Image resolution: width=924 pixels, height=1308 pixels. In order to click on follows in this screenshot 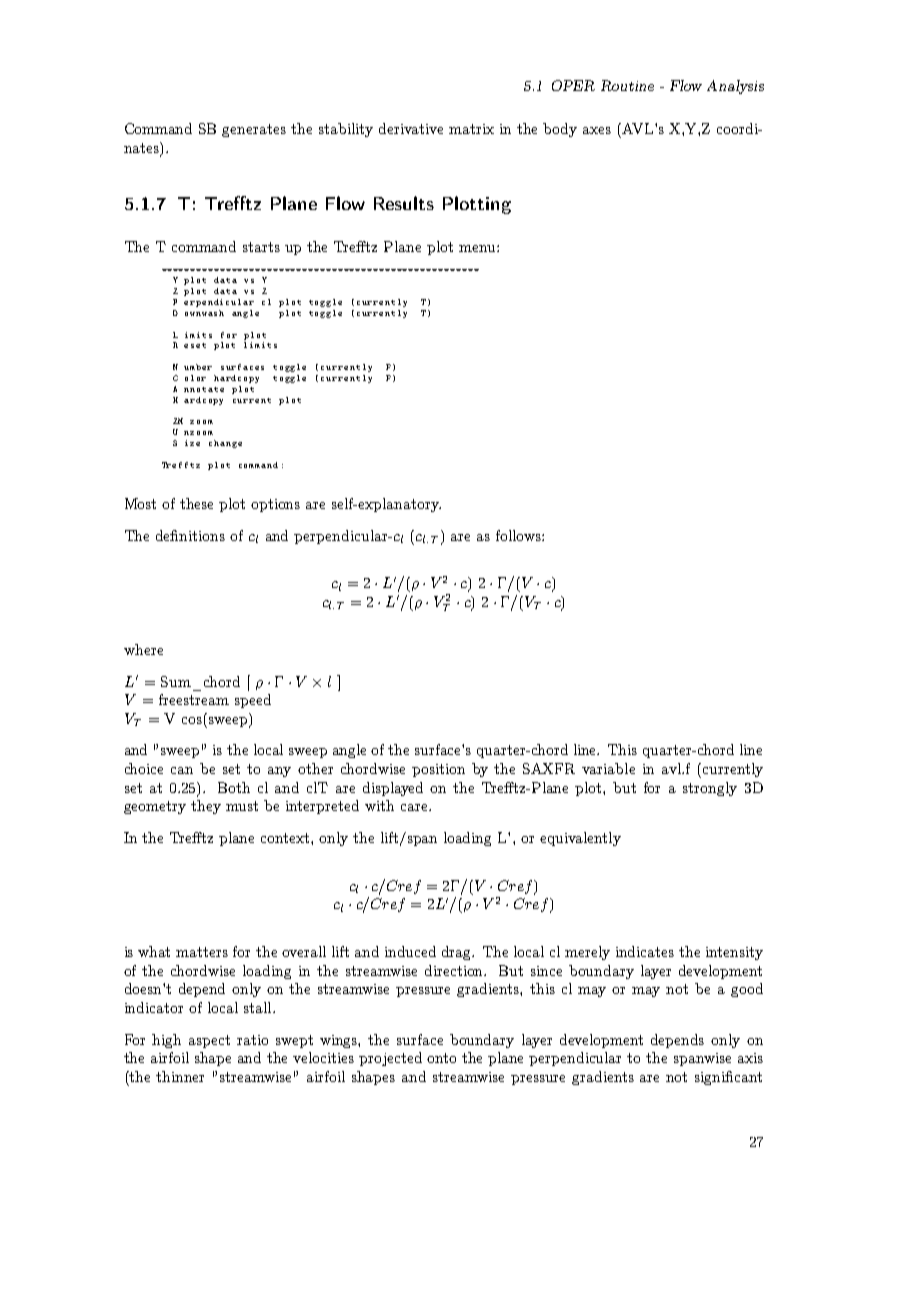, I will do `click(519, 535)`.
